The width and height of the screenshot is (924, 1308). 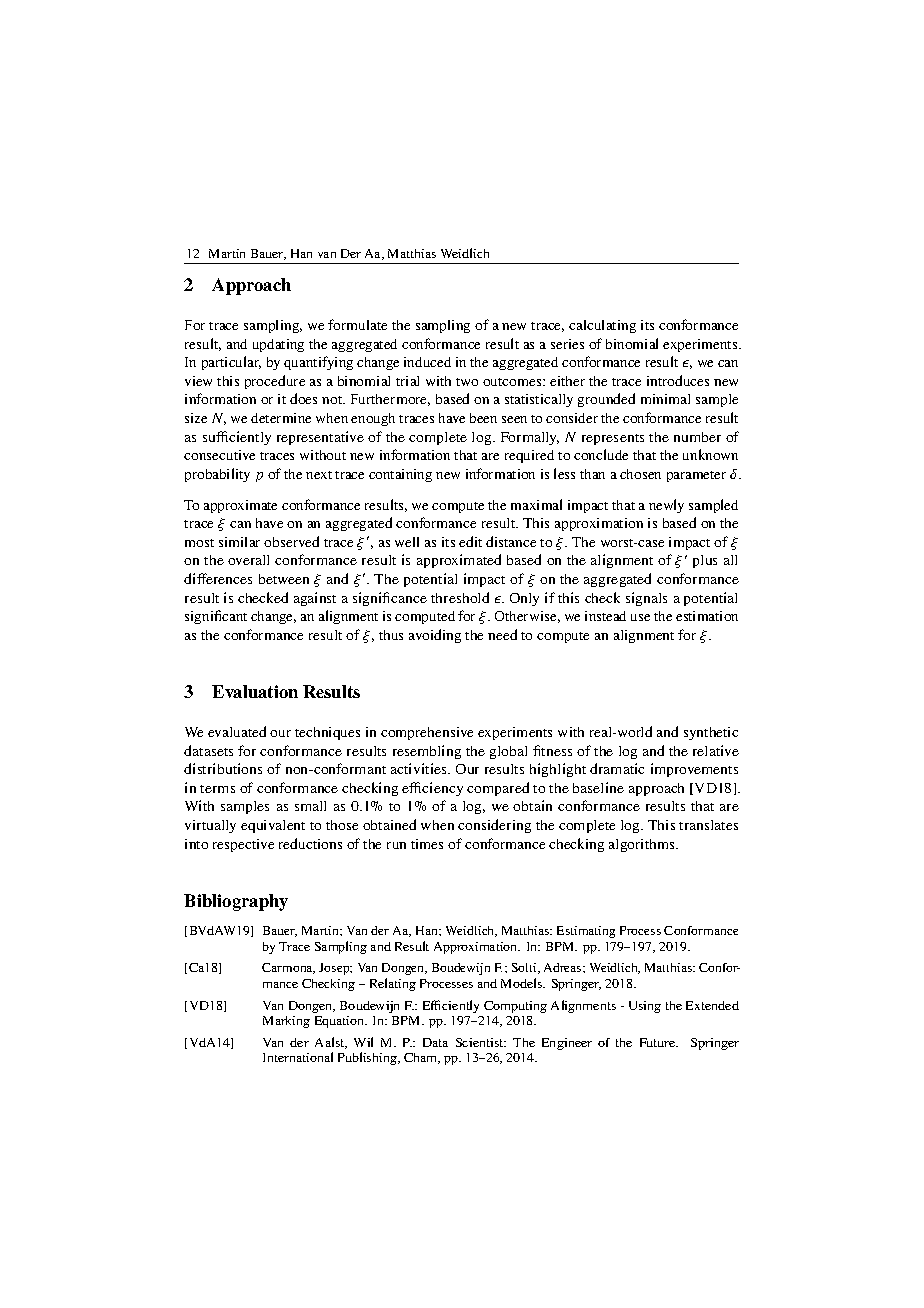 I want to click on synthetic, so click(x=711, y=733).
